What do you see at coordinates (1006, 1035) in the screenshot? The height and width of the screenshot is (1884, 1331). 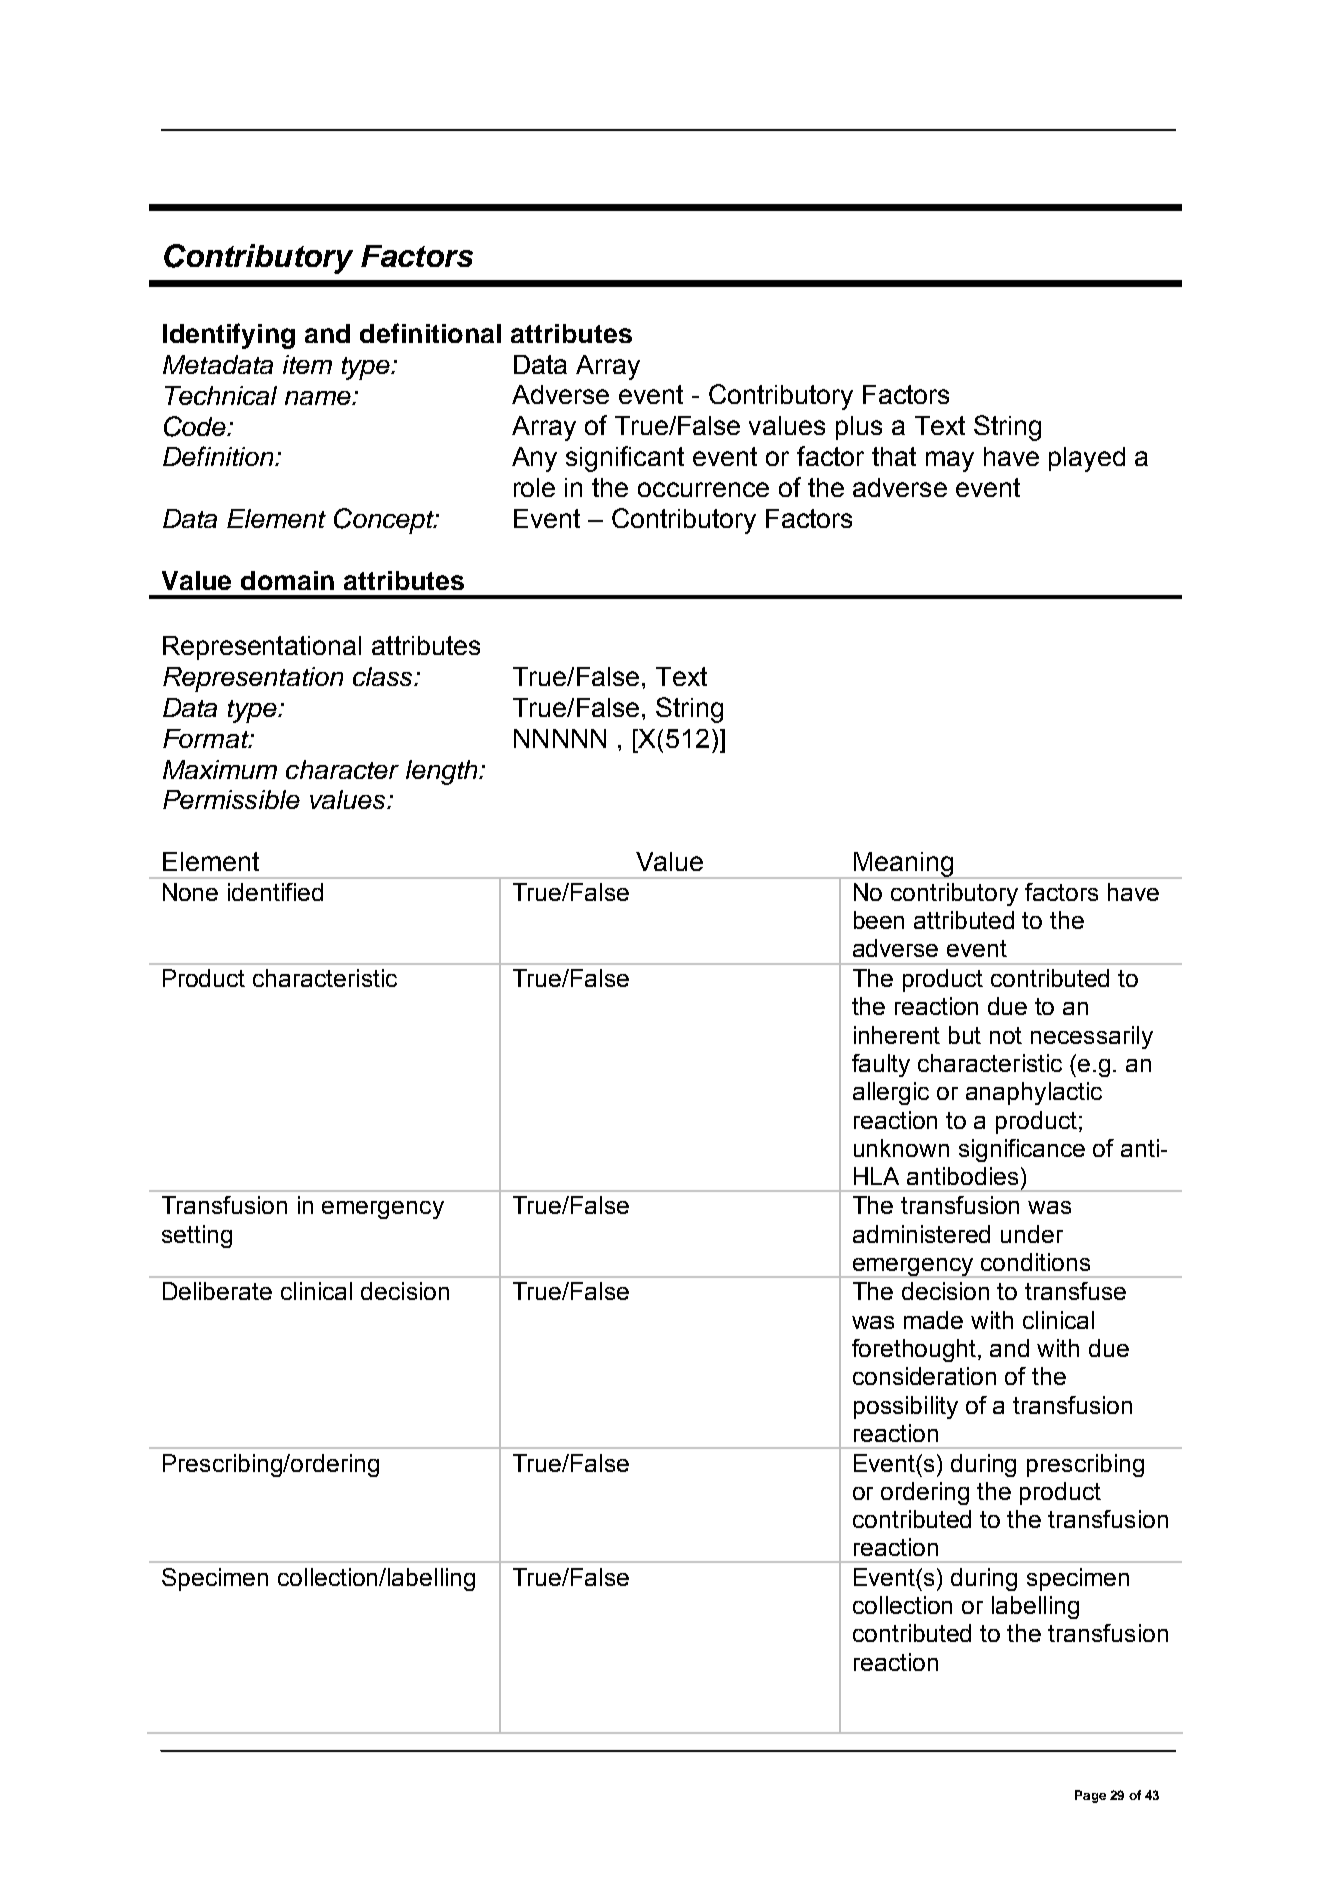 I see `not` at bounding box center [1006, 1035].
